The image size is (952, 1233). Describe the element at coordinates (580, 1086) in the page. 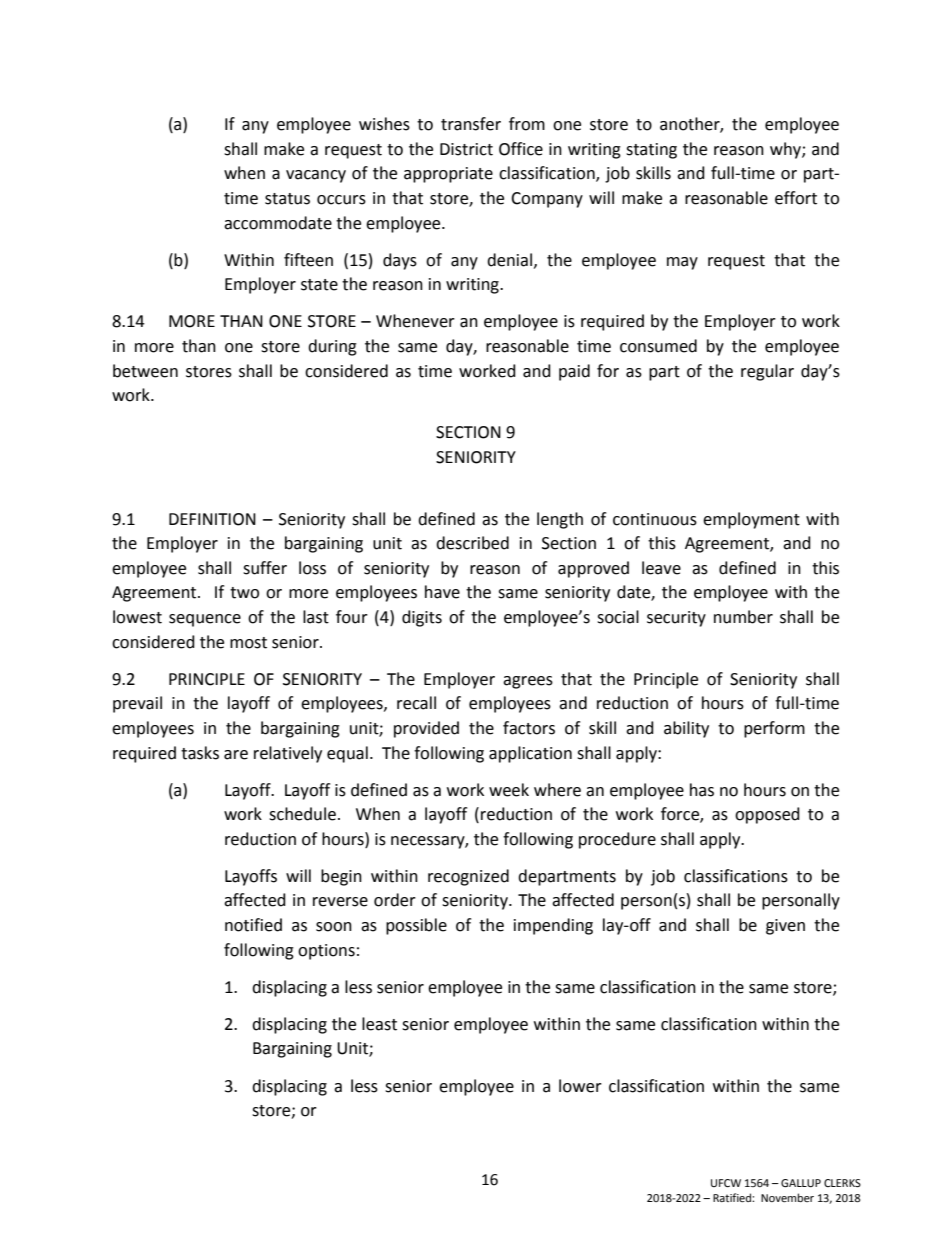

I see `lower` at that location.
